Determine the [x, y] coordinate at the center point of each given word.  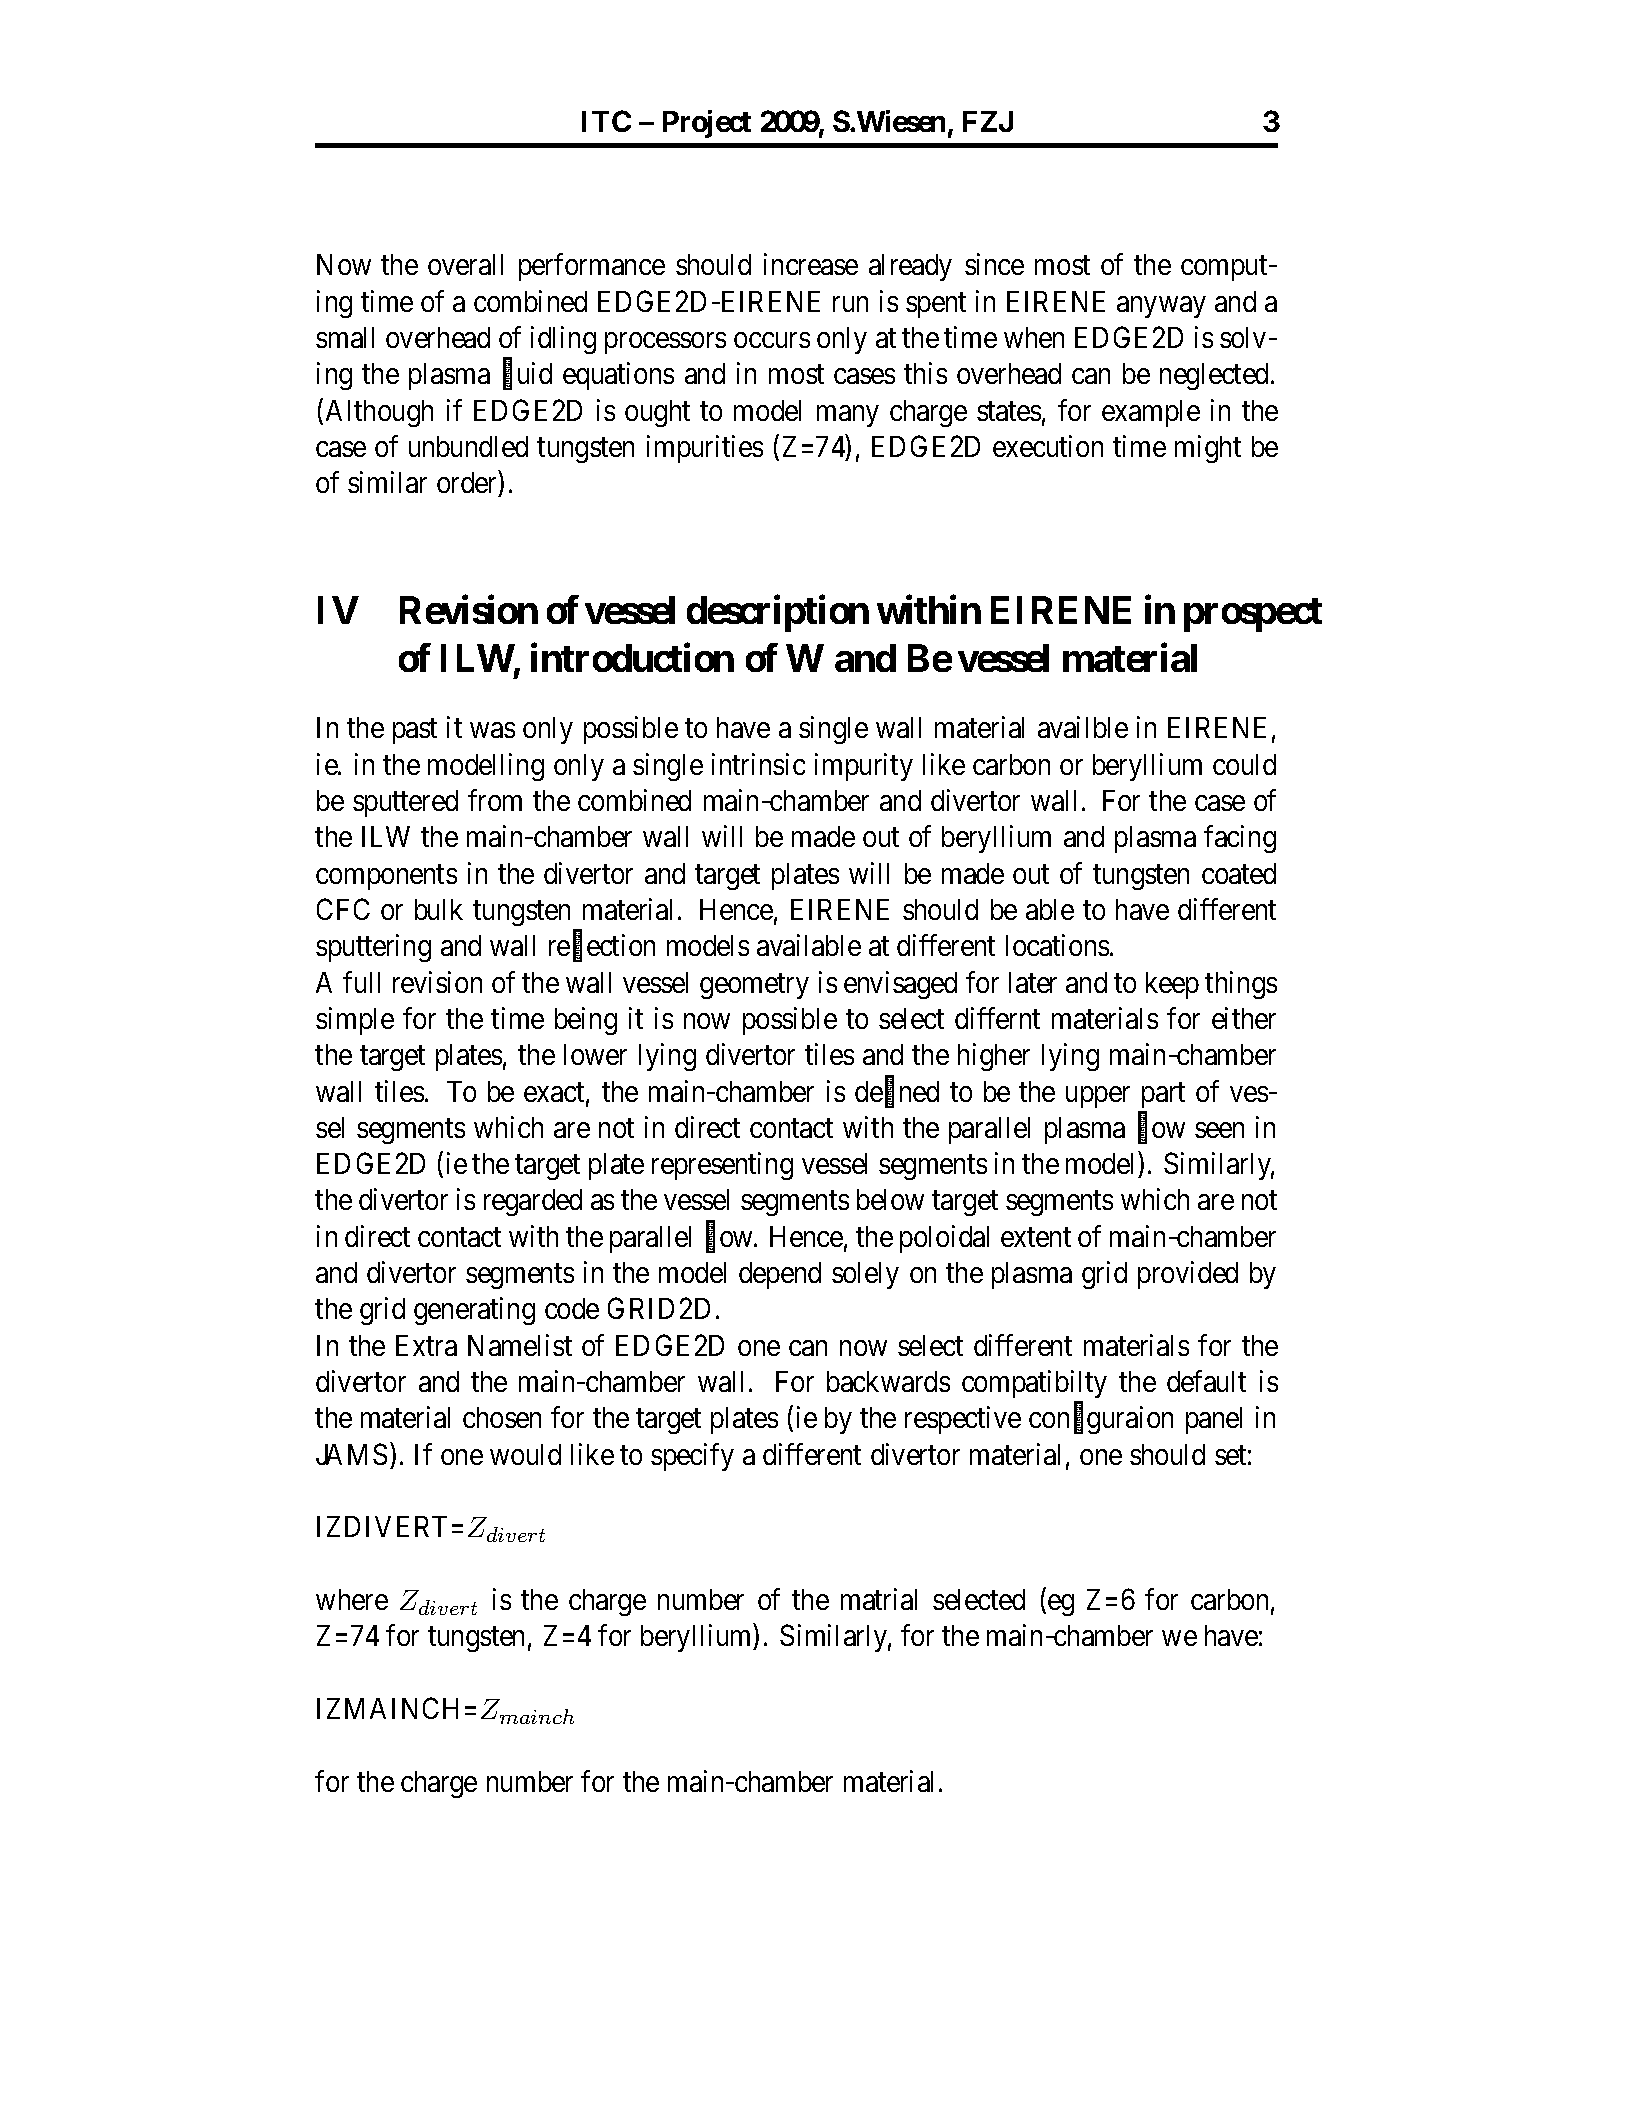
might [1208, 449]
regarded [533, 1202]
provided [1188, 1275]
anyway [1161, 307]
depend [780, 1275]
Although [379, 413]
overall [465, 264]
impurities [705, 449]
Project [707, 124]
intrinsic [758, 764]
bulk [439, 909]
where [352, 1599]
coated [1239, 873]
